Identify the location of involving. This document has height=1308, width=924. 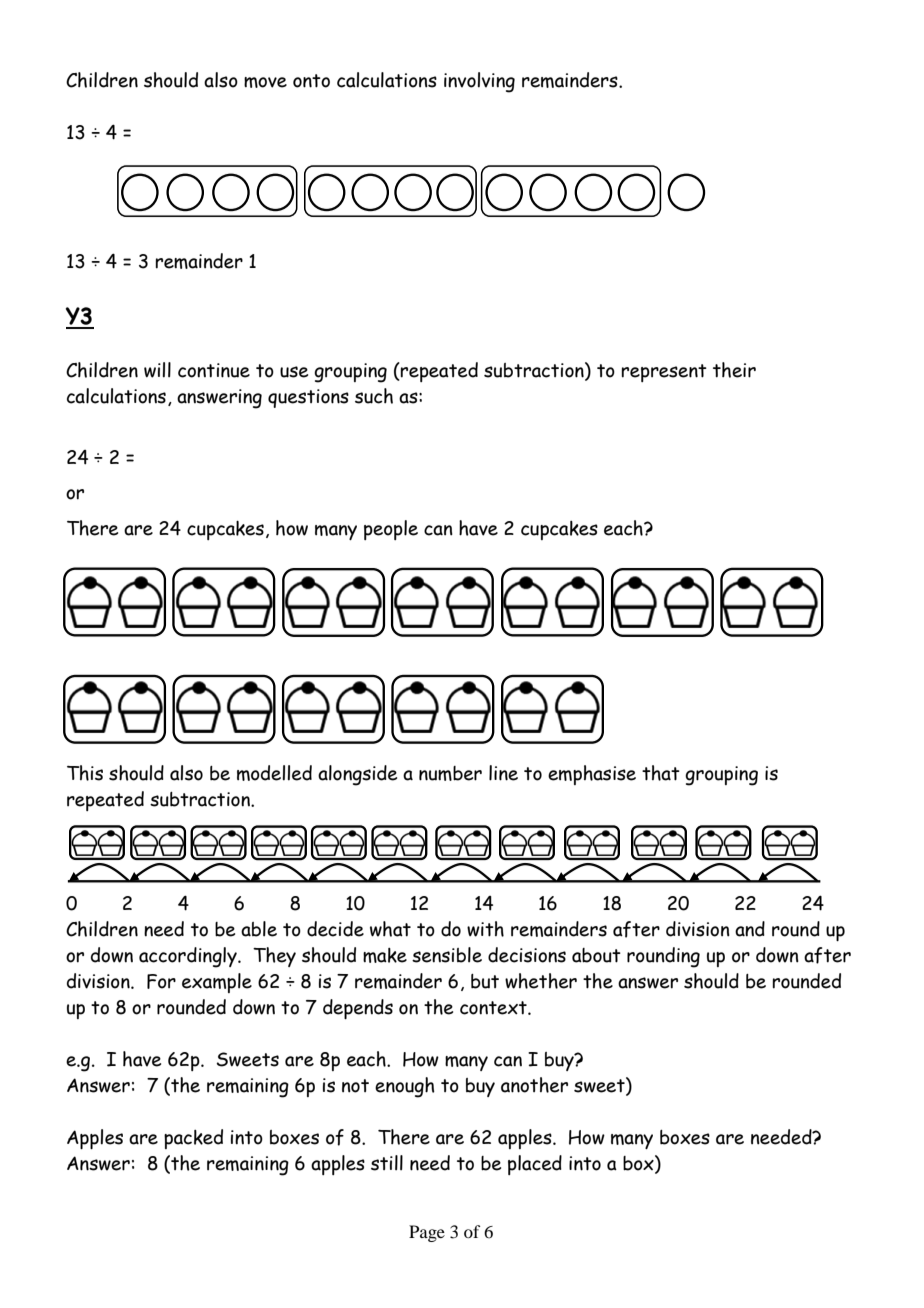
(479, 82).
